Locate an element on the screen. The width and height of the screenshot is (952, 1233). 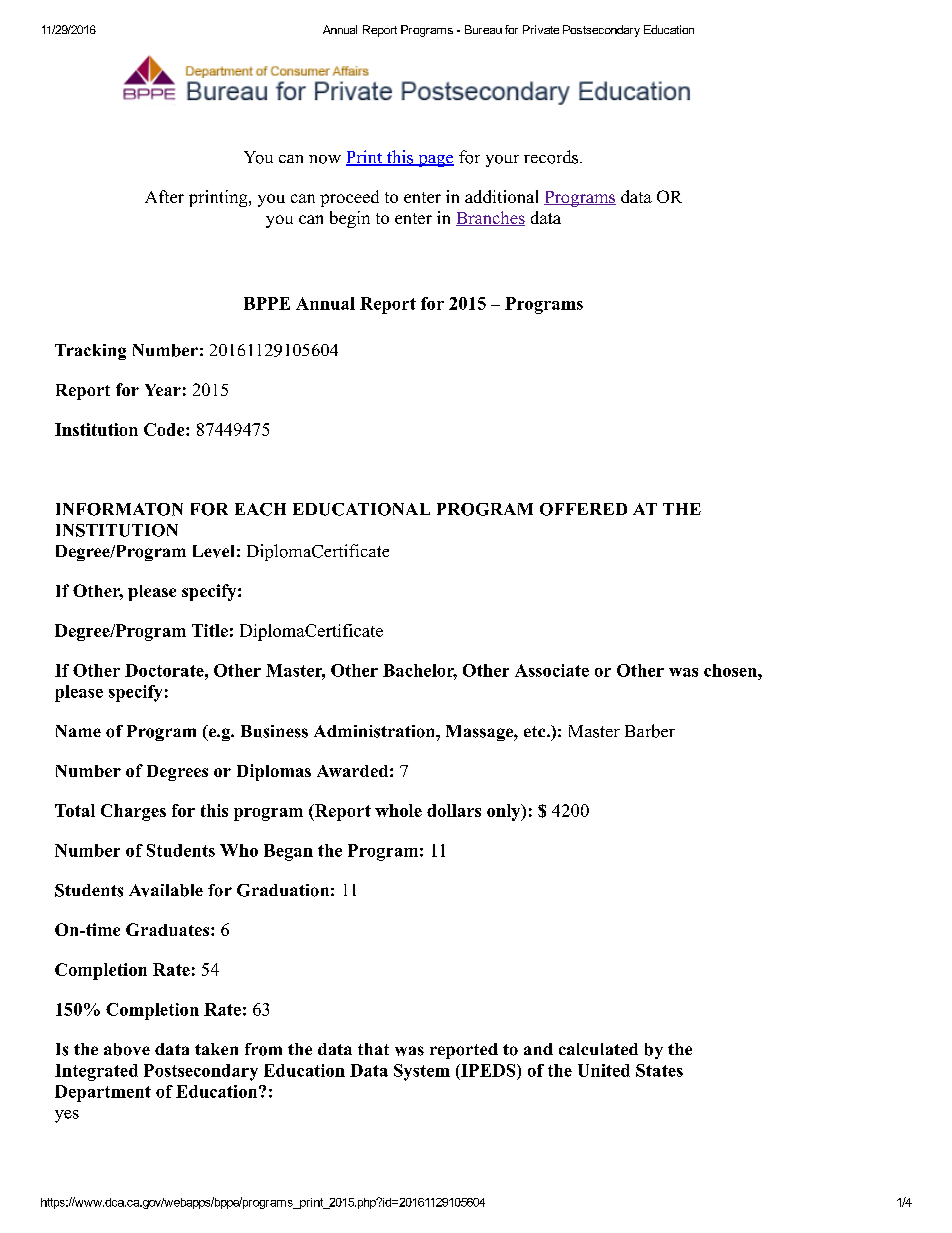
After is located at coordinates (164, 196).
